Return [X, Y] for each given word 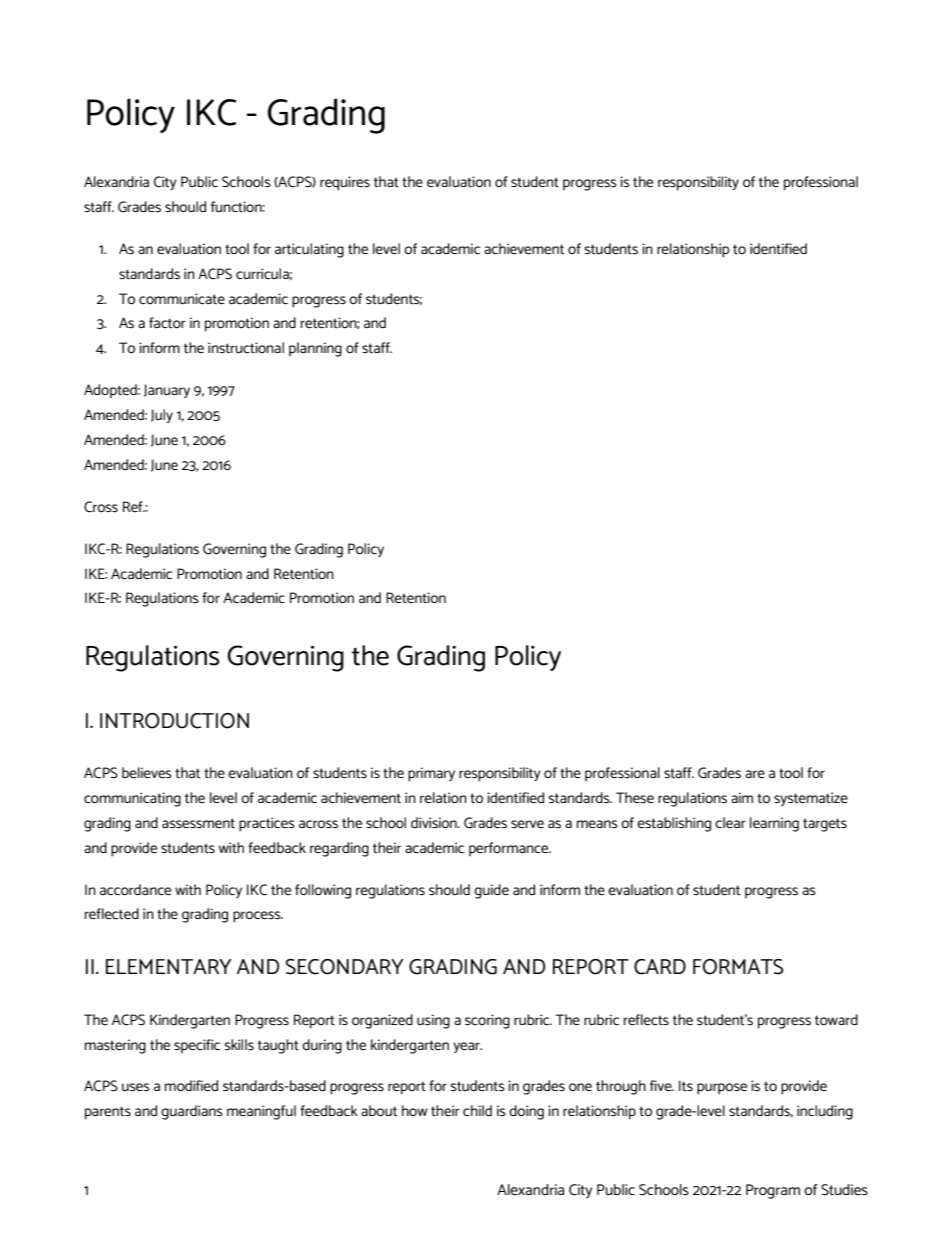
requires [345, 183]
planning [315, 349]
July [162, 416]
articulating [309, 250]
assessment [198, 823]
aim [742, 797]
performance [510, 849]
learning [774, 824]
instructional [246, 348]
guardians [192, 1112]
